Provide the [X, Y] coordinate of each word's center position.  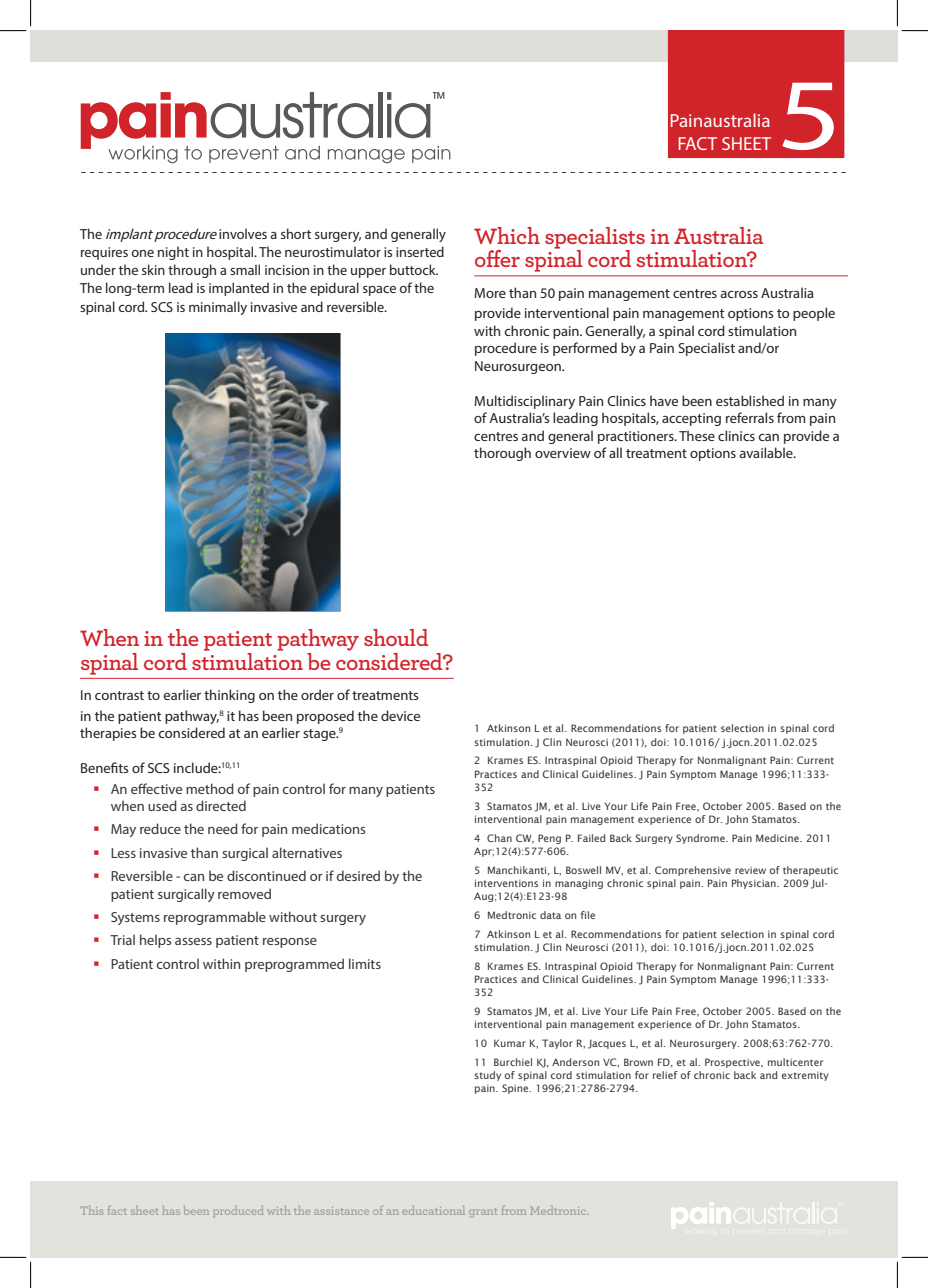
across [739, 294]
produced [239, 1211]
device [400, 715]
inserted [420, 251]
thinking [229, 696]
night [173, 253]
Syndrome [701, 839]
